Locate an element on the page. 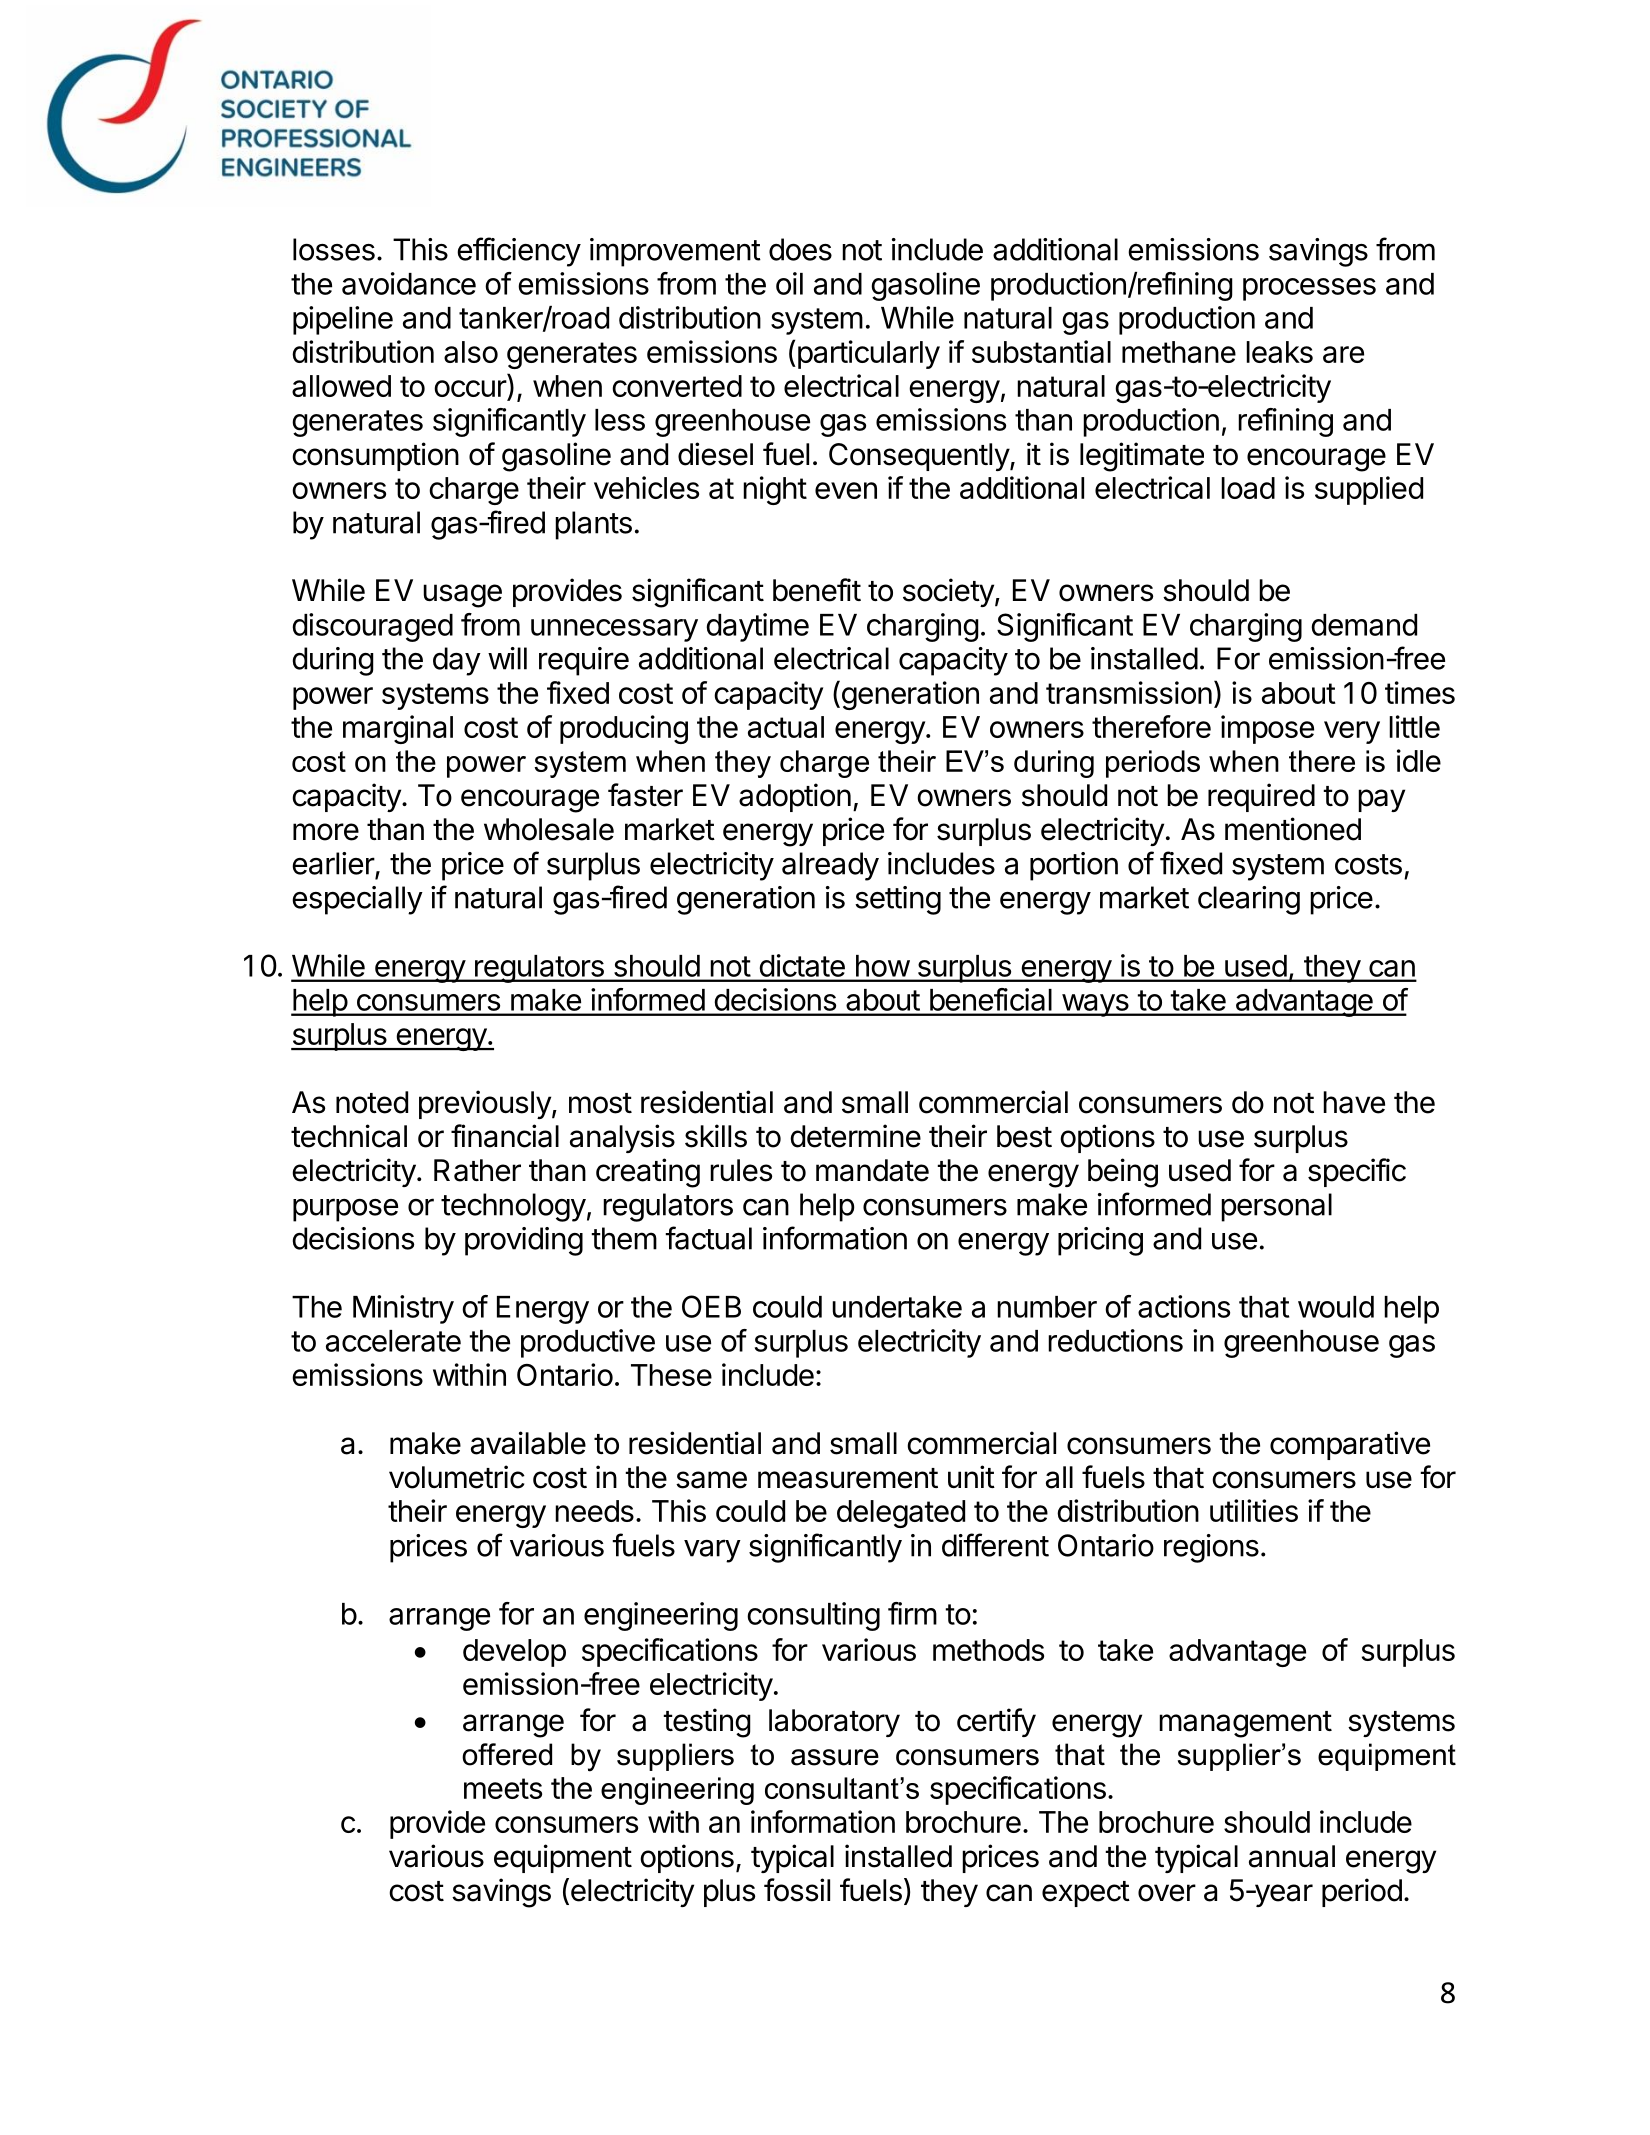  particularly is located at coordinates (867, 354).
